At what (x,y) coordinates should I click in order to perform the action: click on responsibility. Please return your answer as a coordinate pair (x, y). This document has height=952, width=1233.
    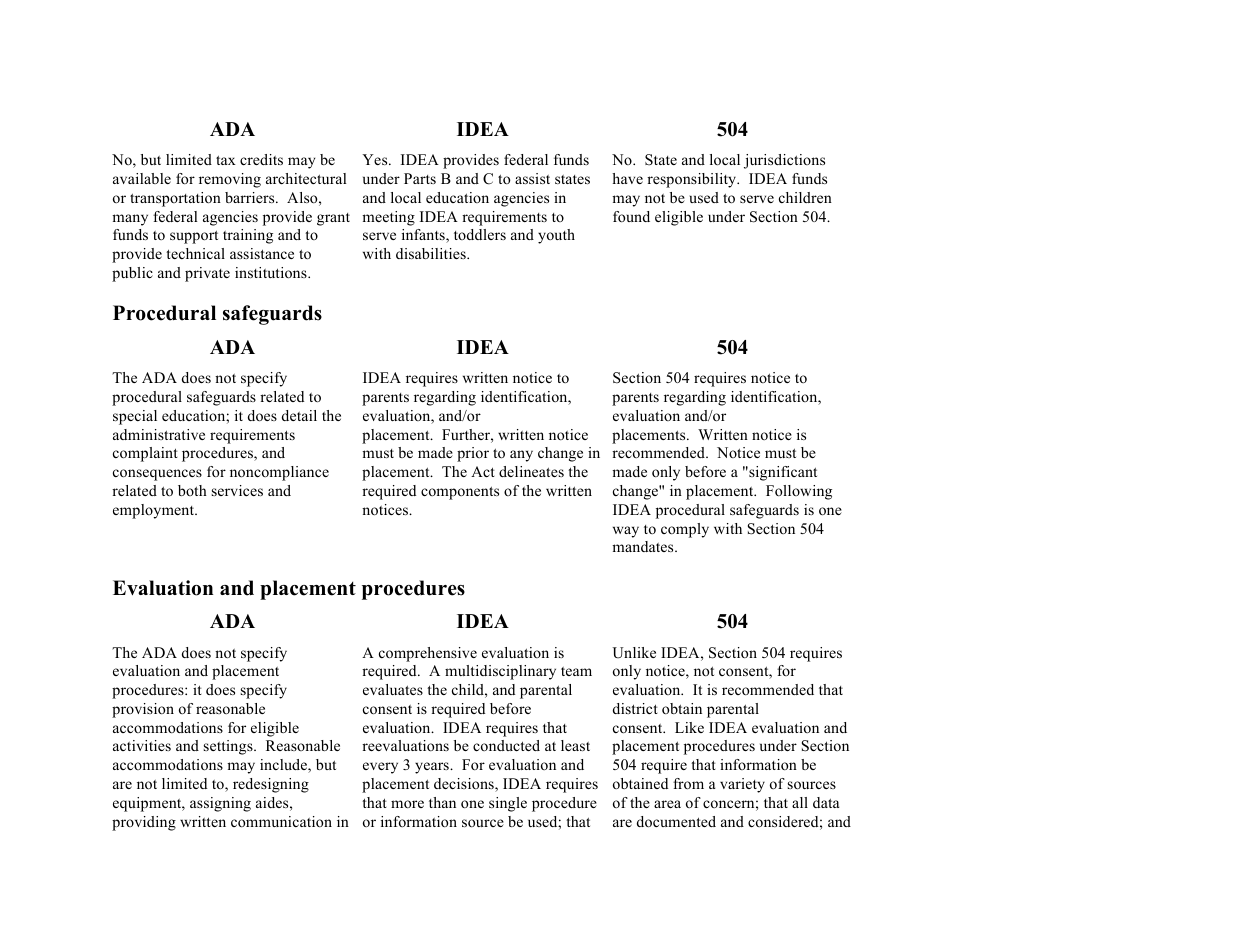
    Looking at the image, I should click on (693, 180).
